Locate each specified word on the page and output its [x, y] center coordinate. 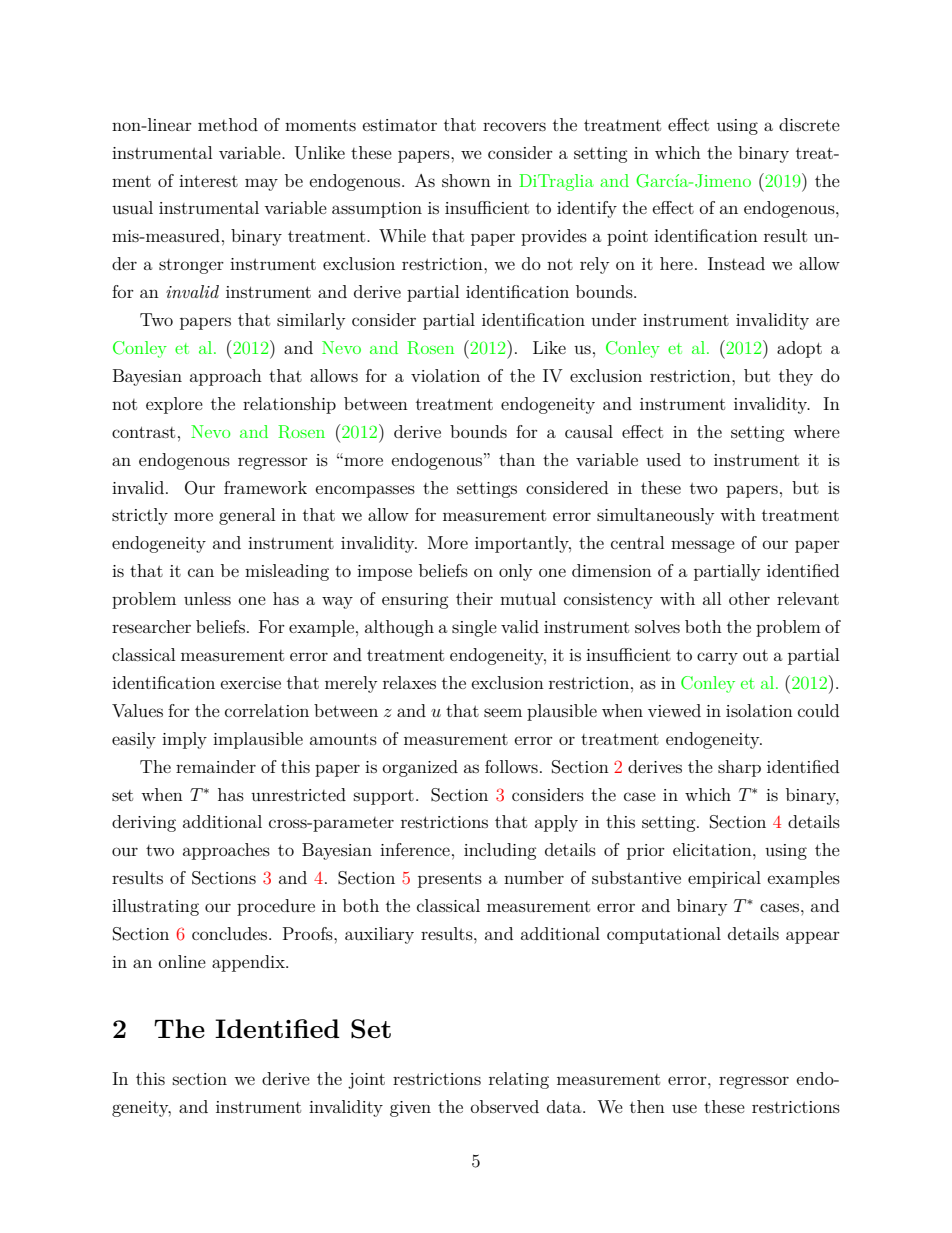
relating [519, 1080]
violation [445, 375]
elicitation [713, 849]
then [647, 1106]
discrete [809, 124]
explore [174, 405]
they [796, 377]
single [474, 628]
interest [208, 181]
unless [207, 598]
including [500, 851]
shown [466, 180]
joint [366, 1081]
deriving [144, 823]
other [749, 598]
